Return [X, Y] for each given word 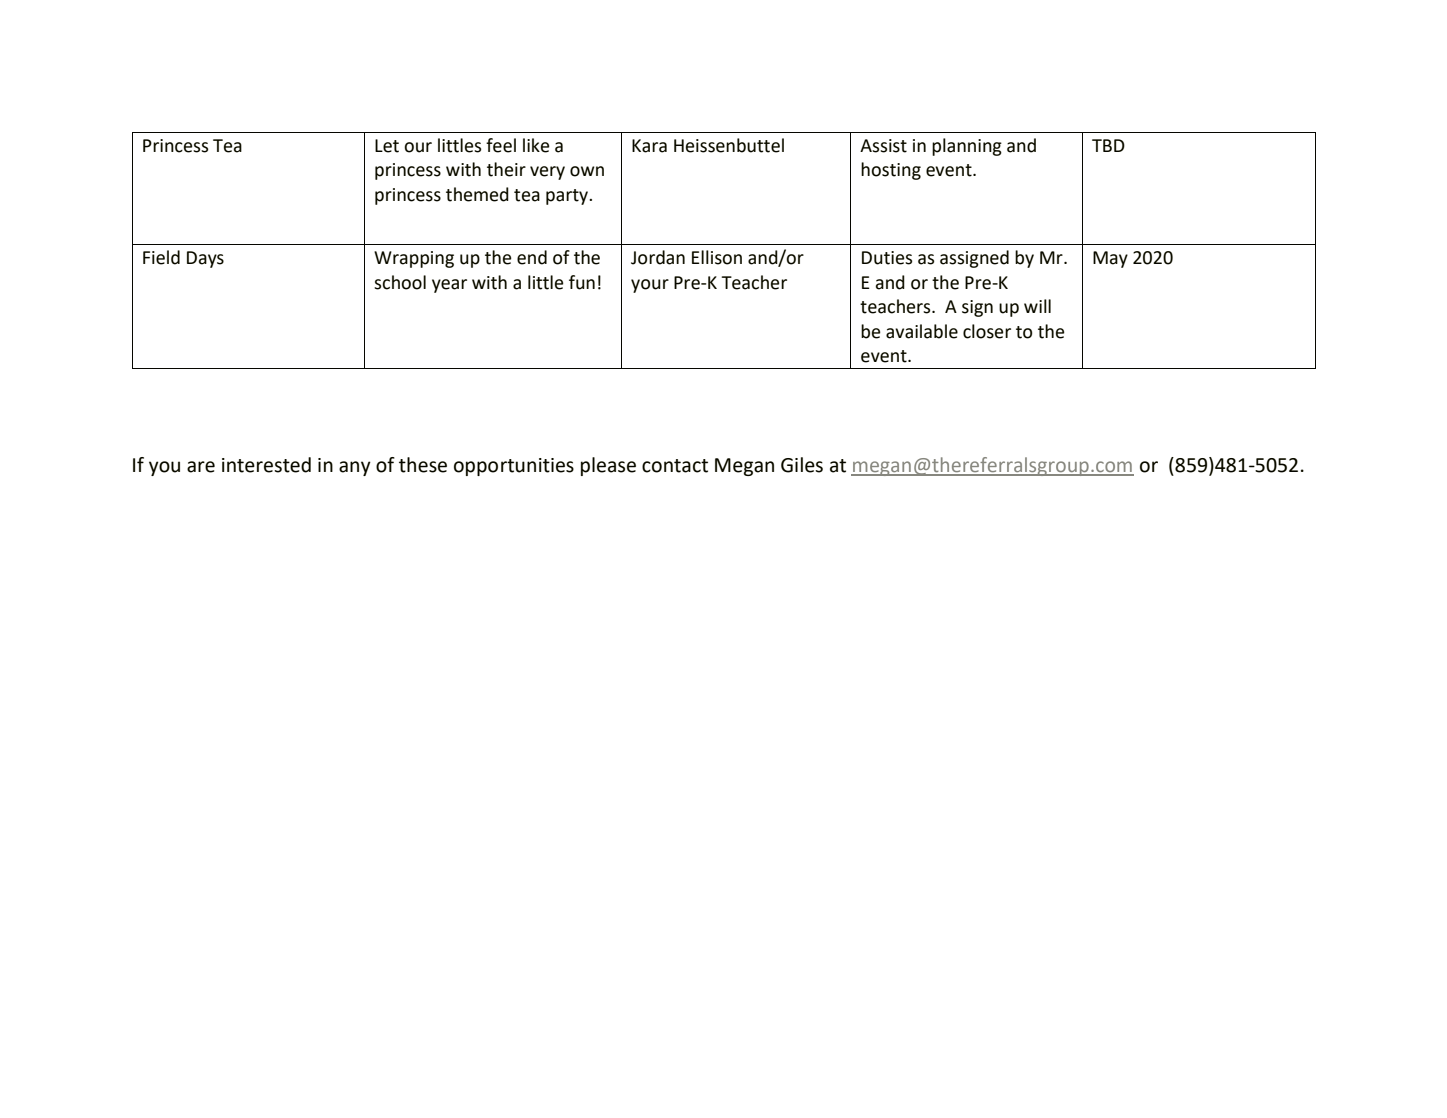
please [608, 466]
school [400, 282]
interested [266, 465]
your [650, 286]
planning [967, 147]
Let [387, 146]
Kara [649, 146]
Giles [802, 465]
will [1037, 306]
